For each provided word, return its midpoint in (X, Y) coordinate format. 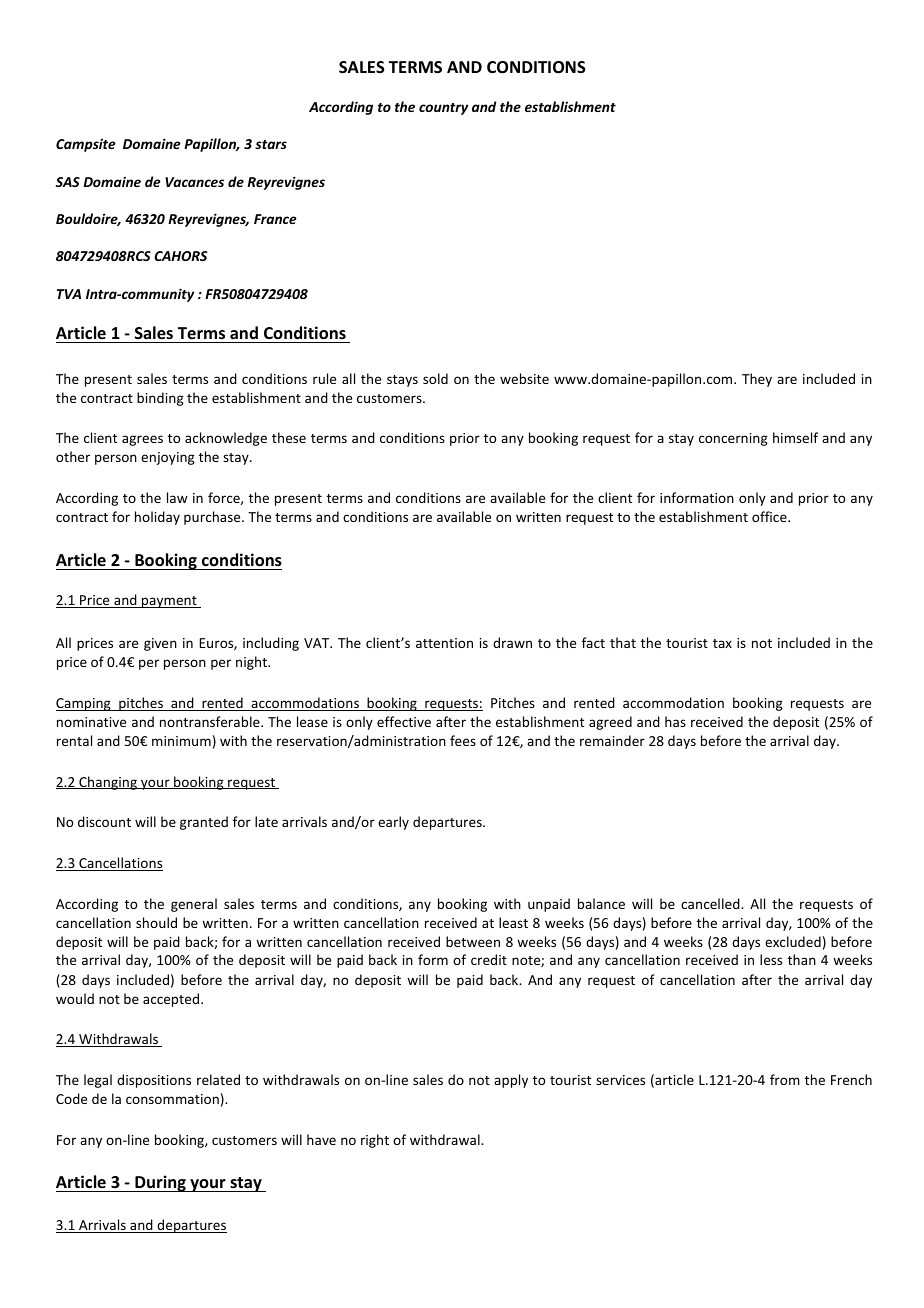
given (160, 644)
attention (444, 643)
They (757, 380)
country (443, 109)
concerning (733, 439)
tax (722, 643)
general (194, 905)
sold (435, 378)
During (160, 1183)
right (375, 1141)
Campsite (86, 145)
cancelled (711, 903)
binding (160, 399)
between (473, 941)
